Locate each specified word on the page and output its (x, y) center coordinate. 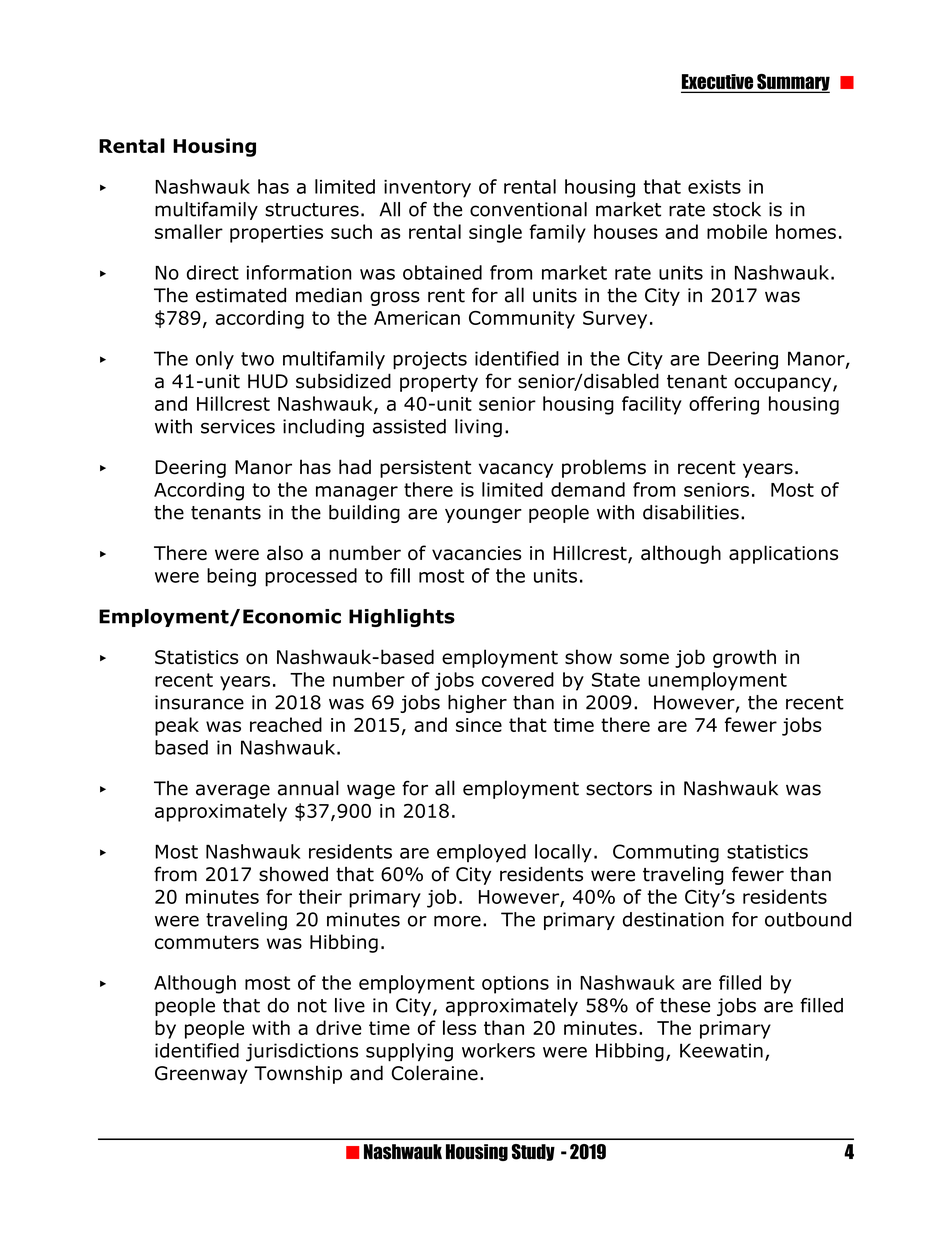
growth (744, 658)
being (231, 577)
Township (298, 1074)
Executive (718, 83)
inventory (427, 189)
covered (518, 679)
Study (533, 1152)
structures (312, 210)
